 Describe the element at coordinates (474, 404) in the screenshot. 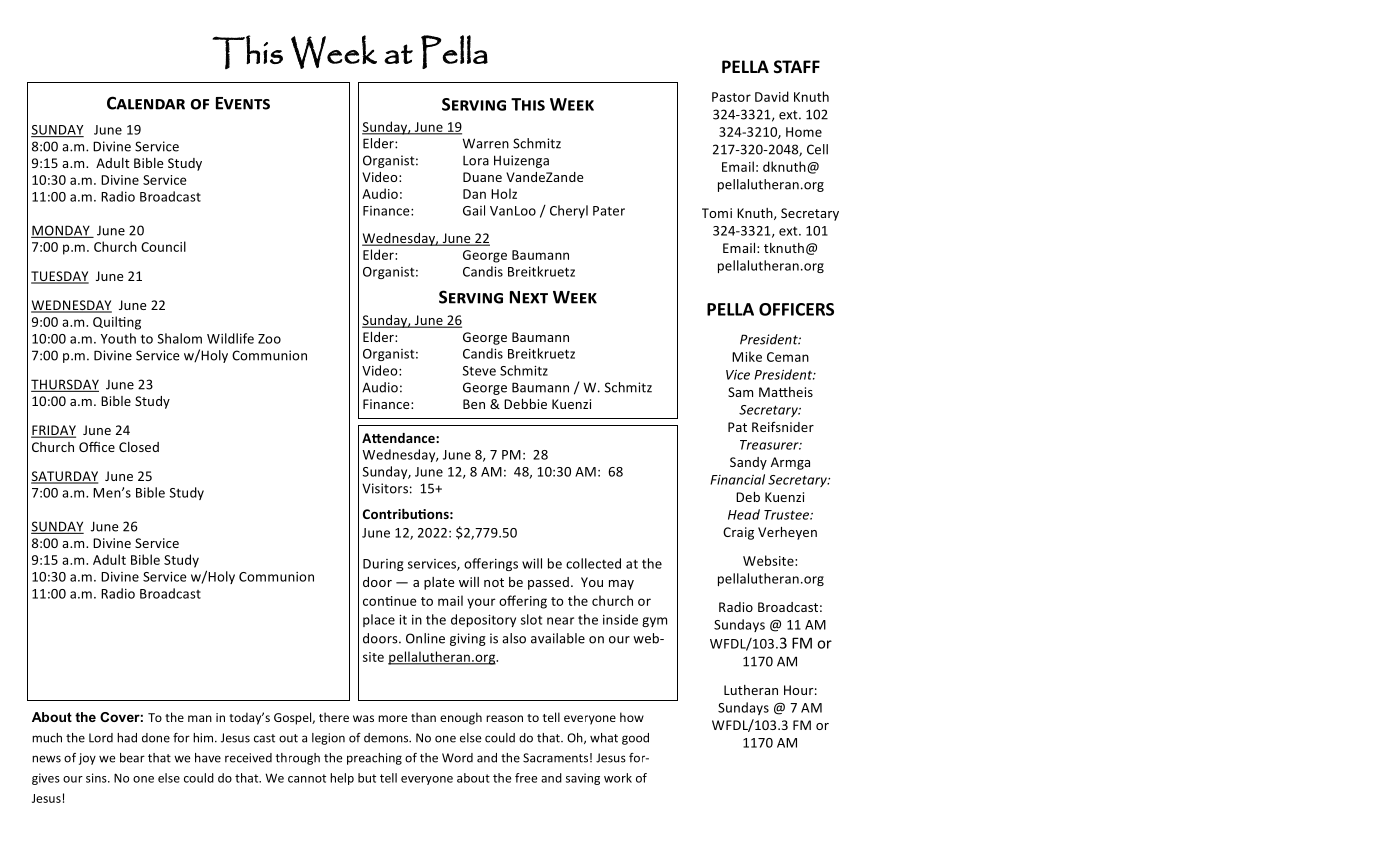

I see `Ben` at that location.
